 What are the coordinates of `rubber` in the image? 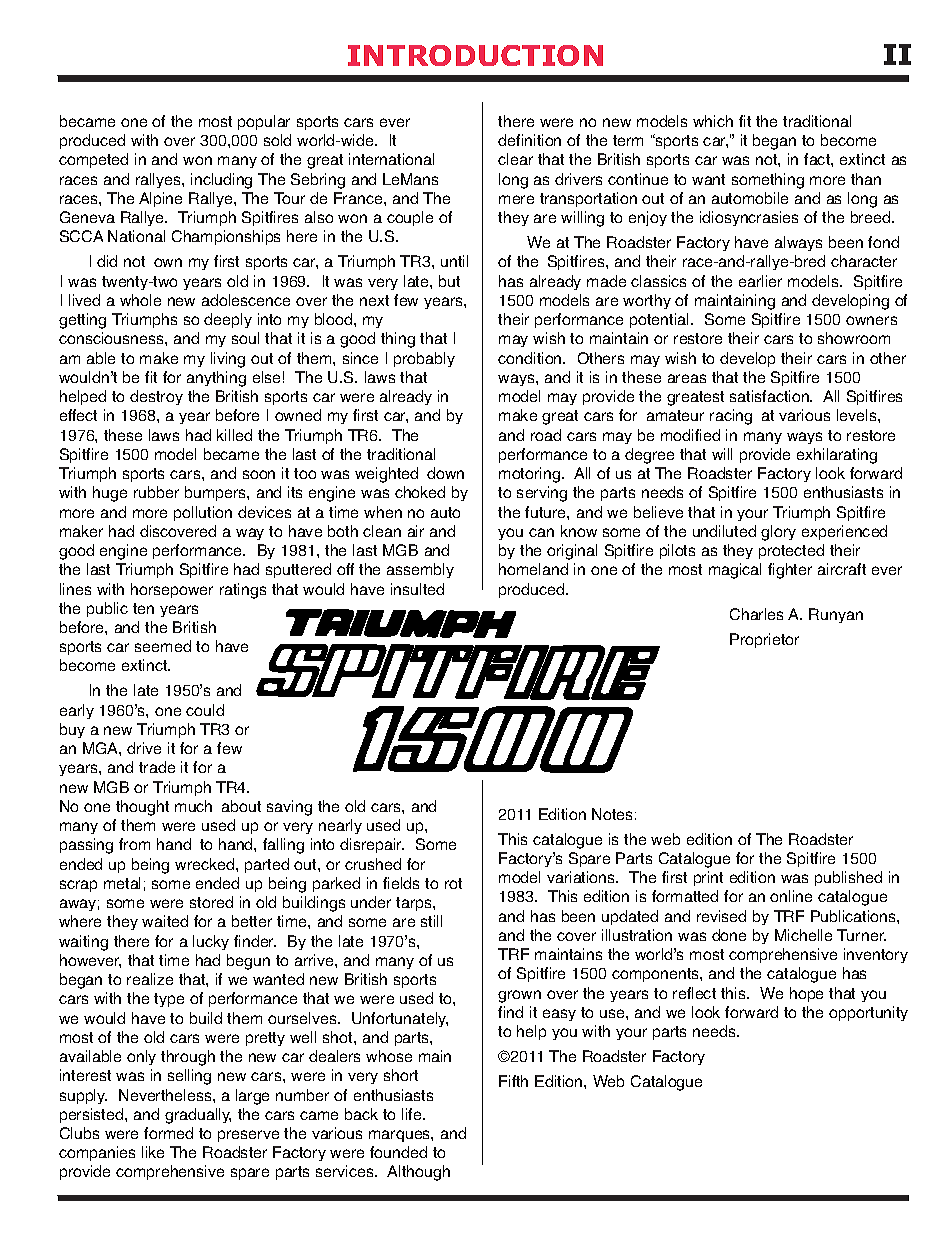 It's located at (156, 492).
